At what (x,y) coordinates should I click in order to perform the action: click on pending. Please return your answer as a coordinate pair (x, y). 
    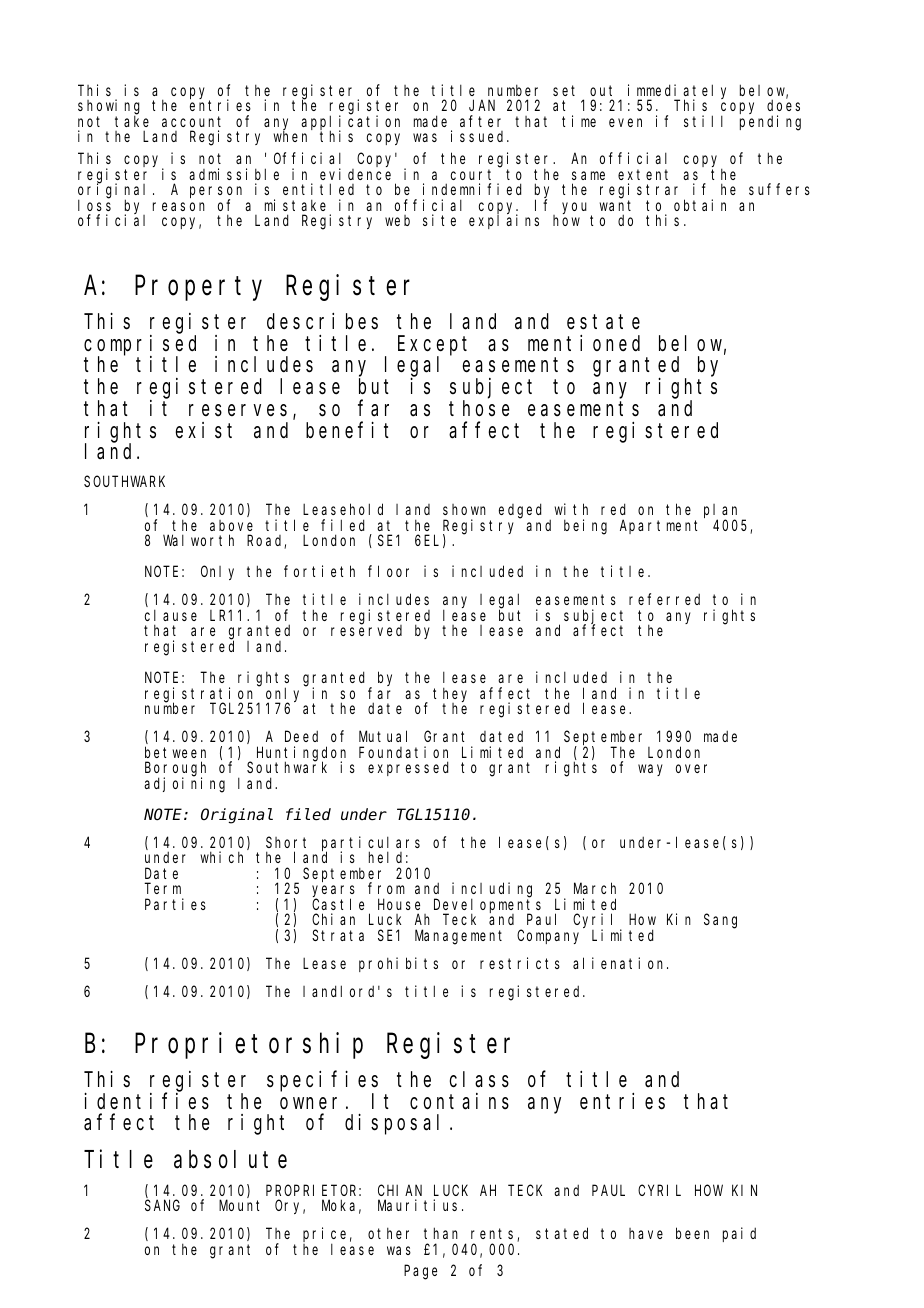
    Looking at the image, I should click on (770, 123).
